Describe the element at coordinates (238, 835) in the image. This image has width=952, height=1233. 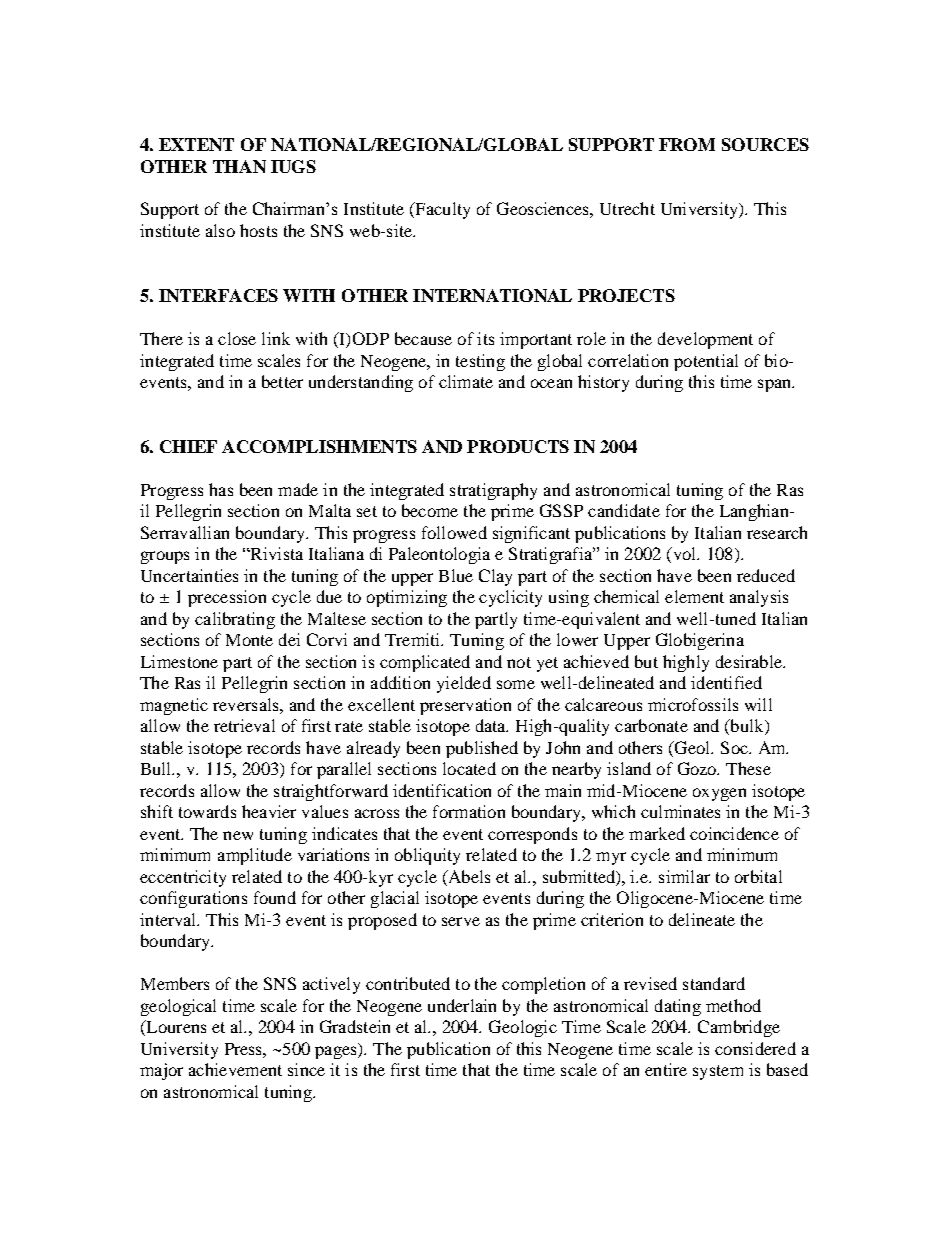
I see `new` at that location.
